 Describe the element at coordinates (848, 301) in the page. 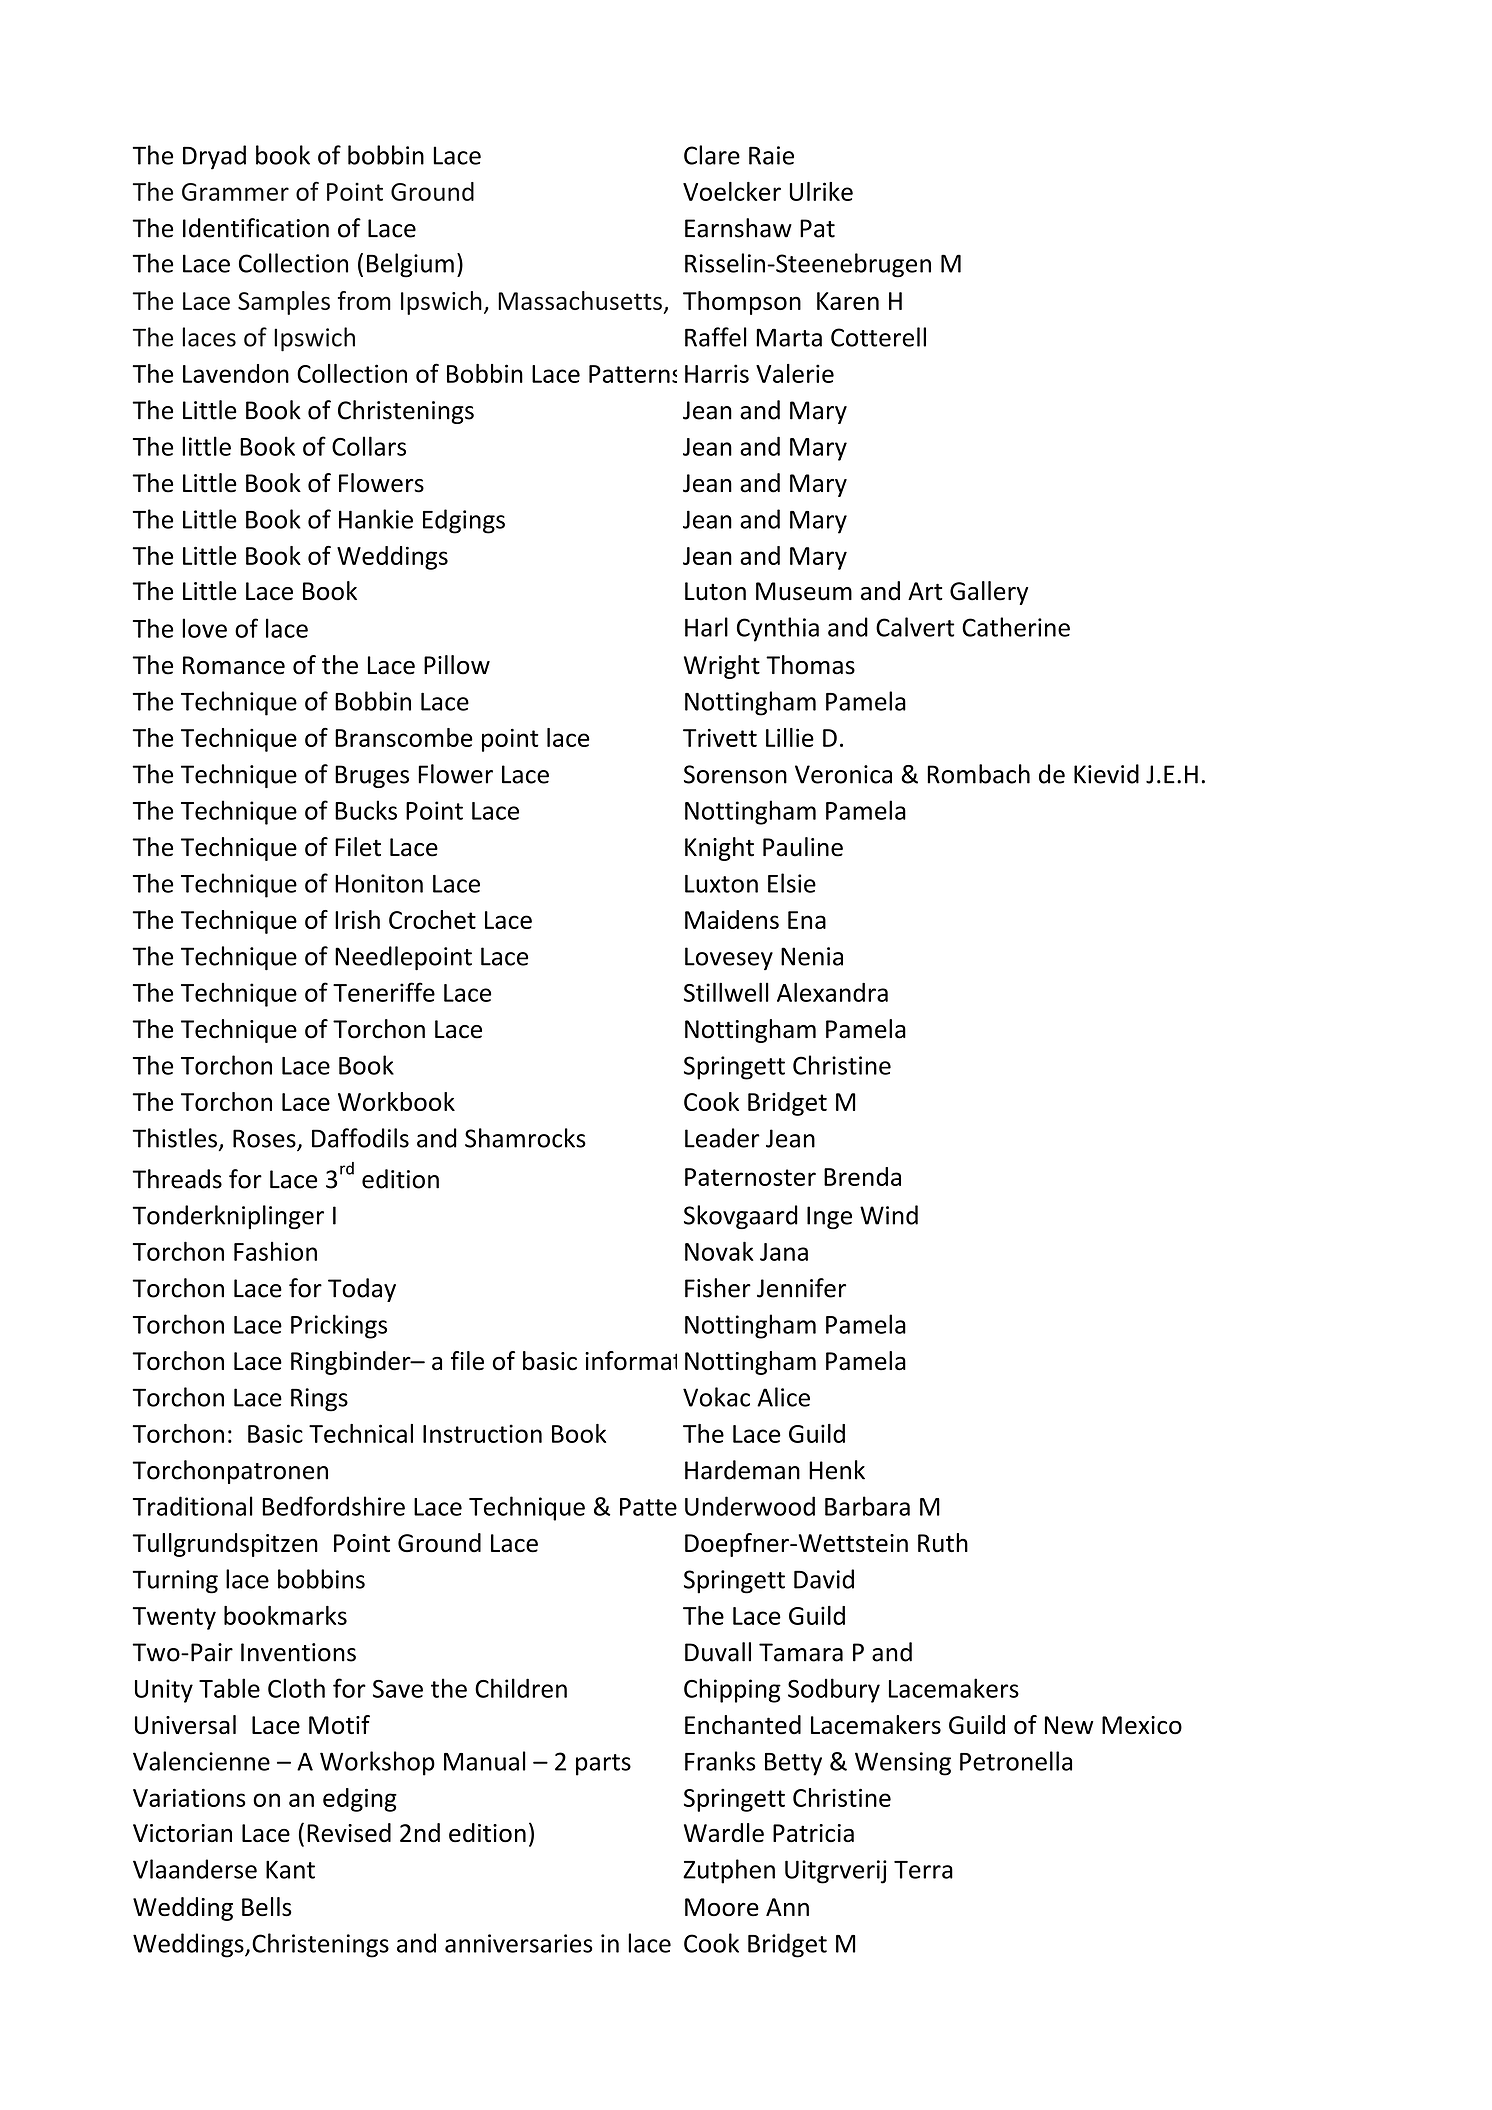

I see `Karen` at that location.
